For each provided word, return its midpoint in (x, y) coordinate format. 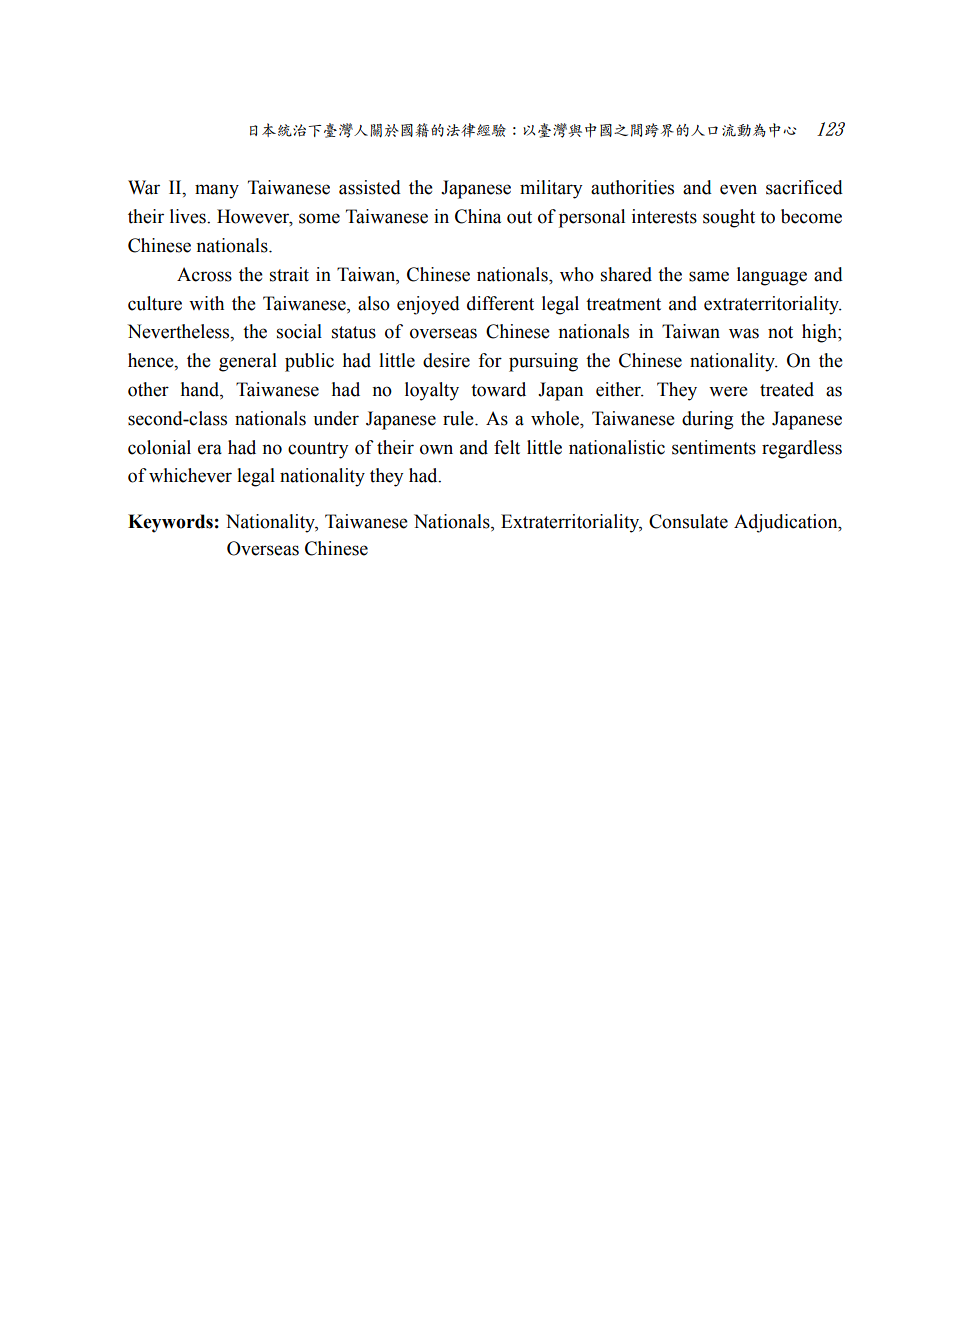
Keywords (170, 523)
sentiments (714, 447)
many (217, 191)
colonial (159, 447)
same (709, 276)
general (248, 362)
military (551, 189)
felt (507, 447)
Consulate (688, 521)
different (500, 303)
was (744, 333)
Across (204, 274)
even (738, 189)
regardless (802, 449)
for (490, 360)
